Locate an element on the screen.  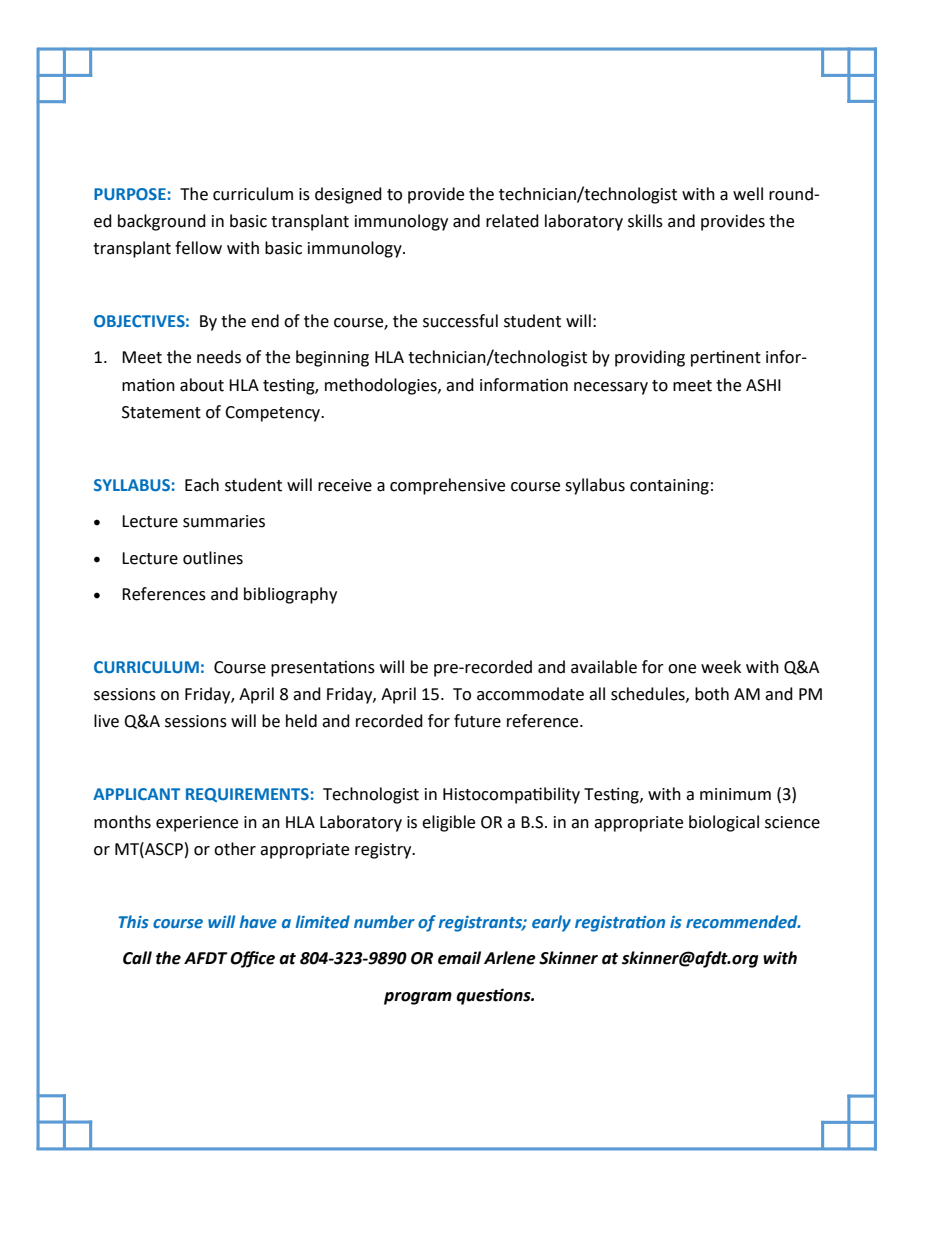
both is located at coordinates (712, 694).
